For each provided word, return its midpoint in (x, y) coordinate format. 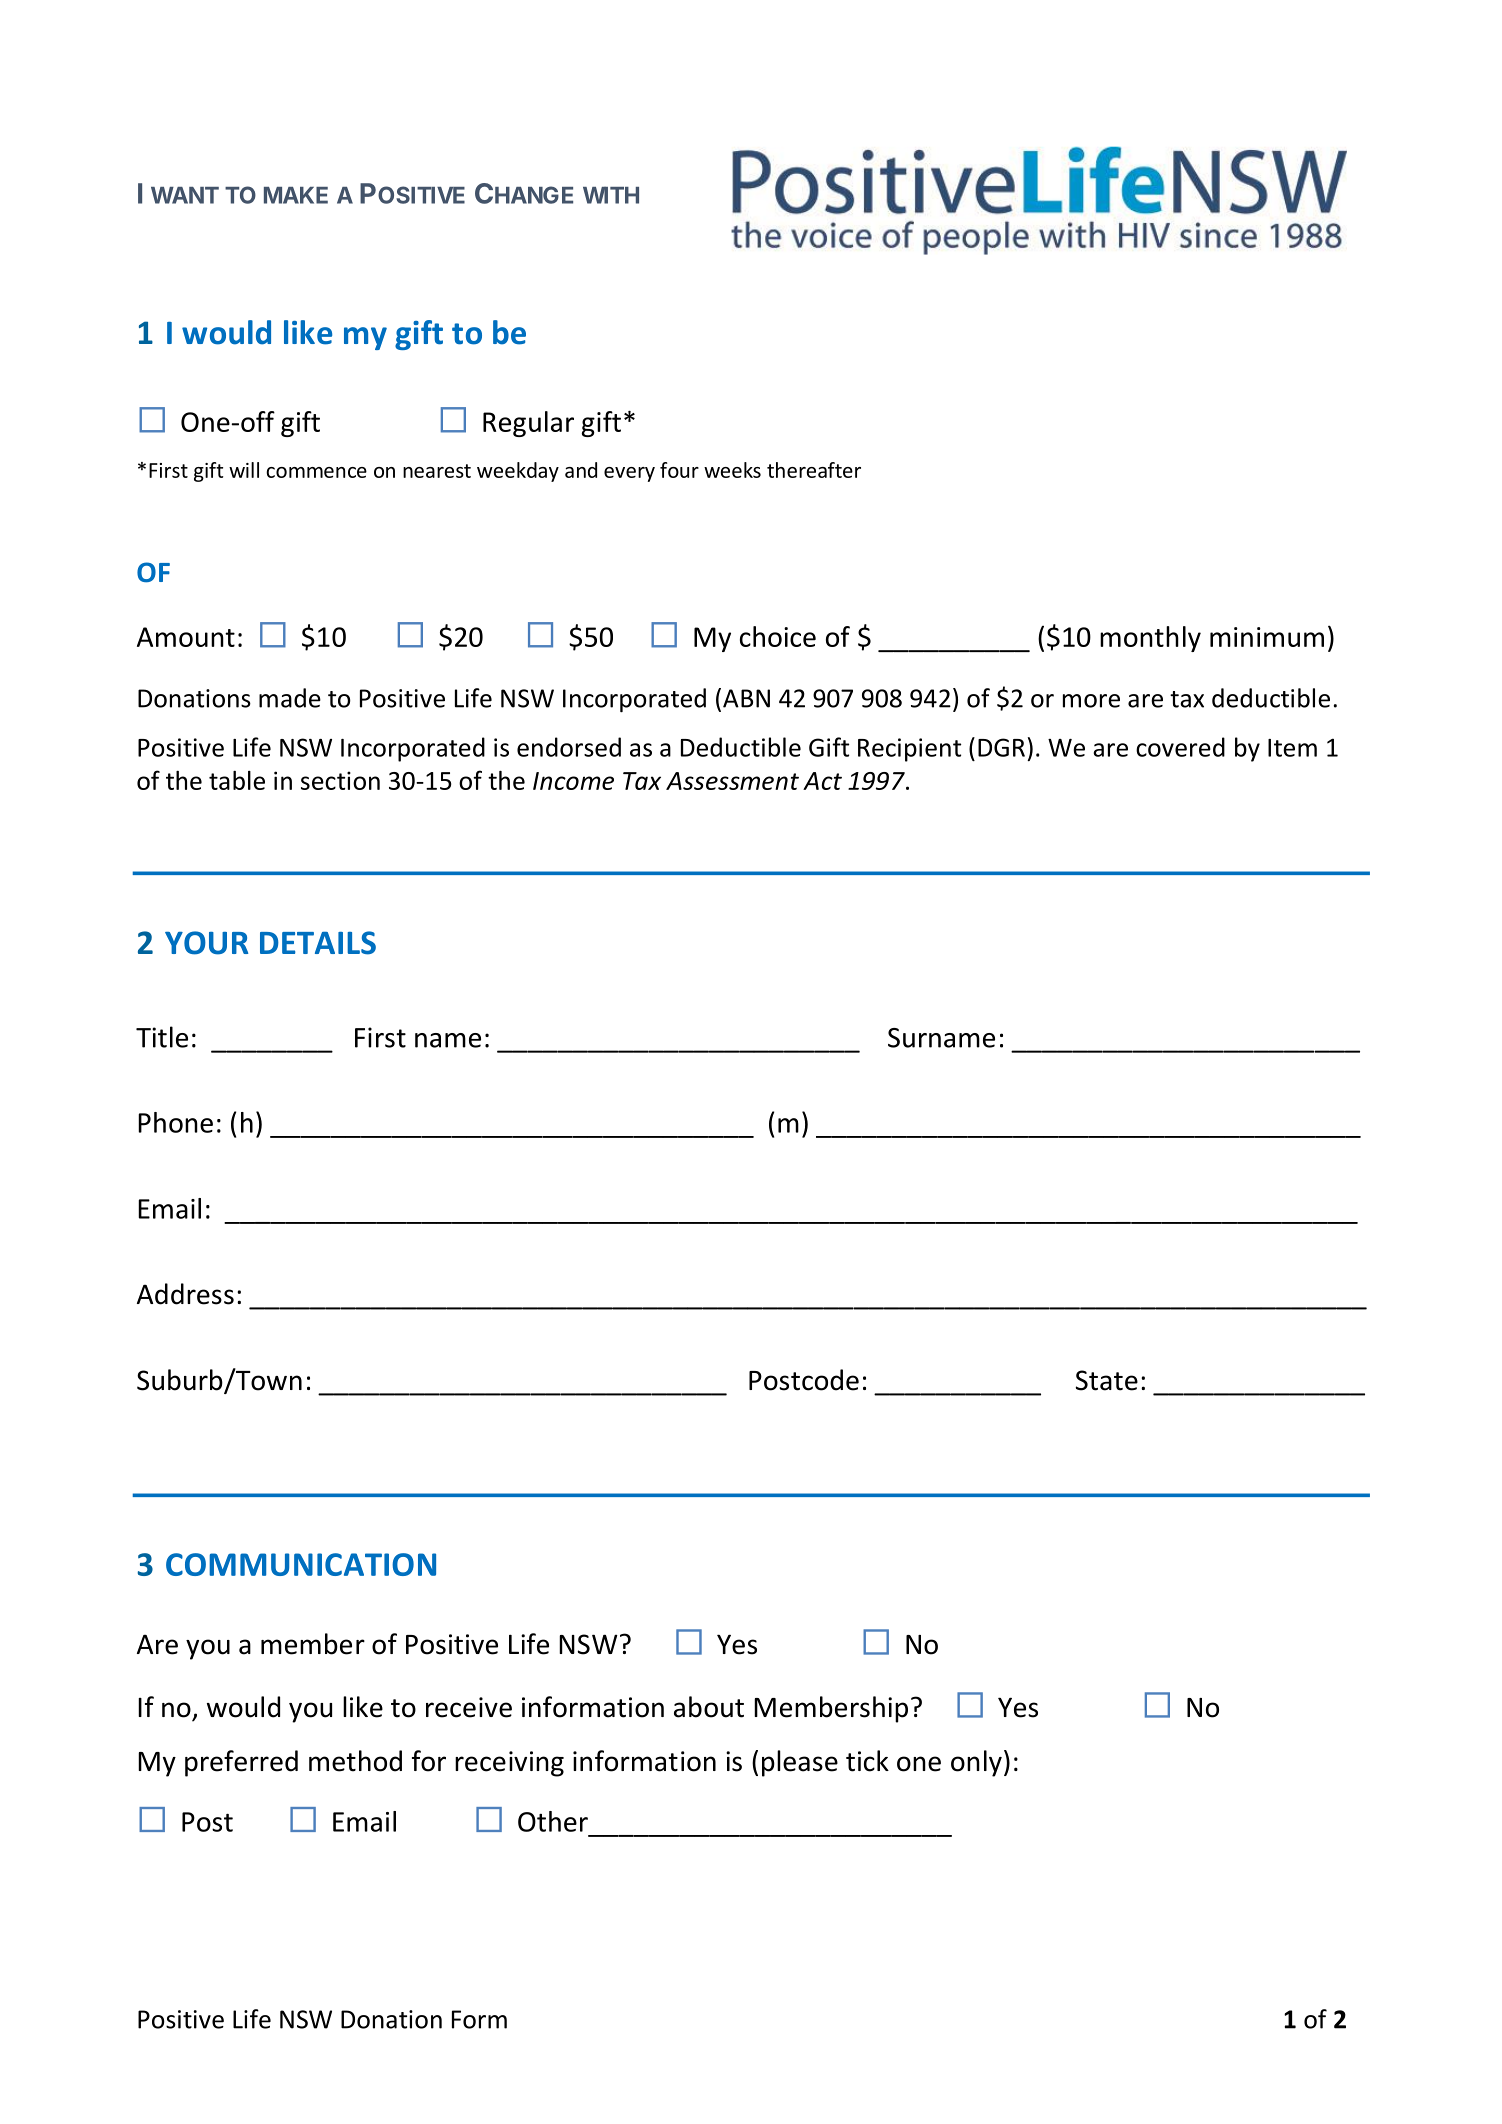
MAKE (296, 195)
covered (1180, 747)
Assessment (732, 781)
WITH (611, 195)
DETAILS (318, 943)
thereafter (814, 470)
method (355, 1761)
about (709, 1707)
